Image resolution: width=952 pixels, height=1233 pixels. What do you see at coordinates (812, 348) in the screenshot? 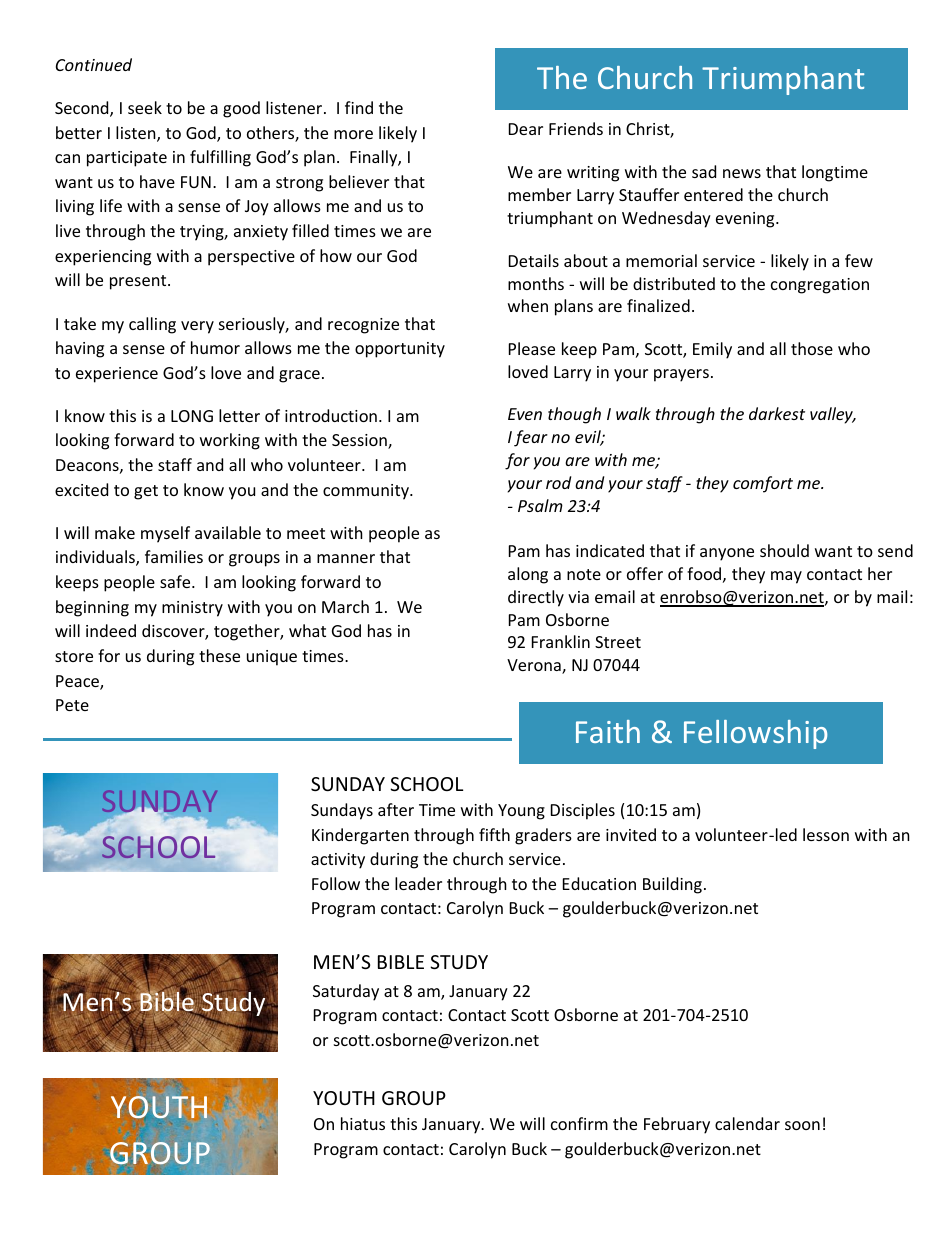
I see `those` at bounding box center [812, 348].
